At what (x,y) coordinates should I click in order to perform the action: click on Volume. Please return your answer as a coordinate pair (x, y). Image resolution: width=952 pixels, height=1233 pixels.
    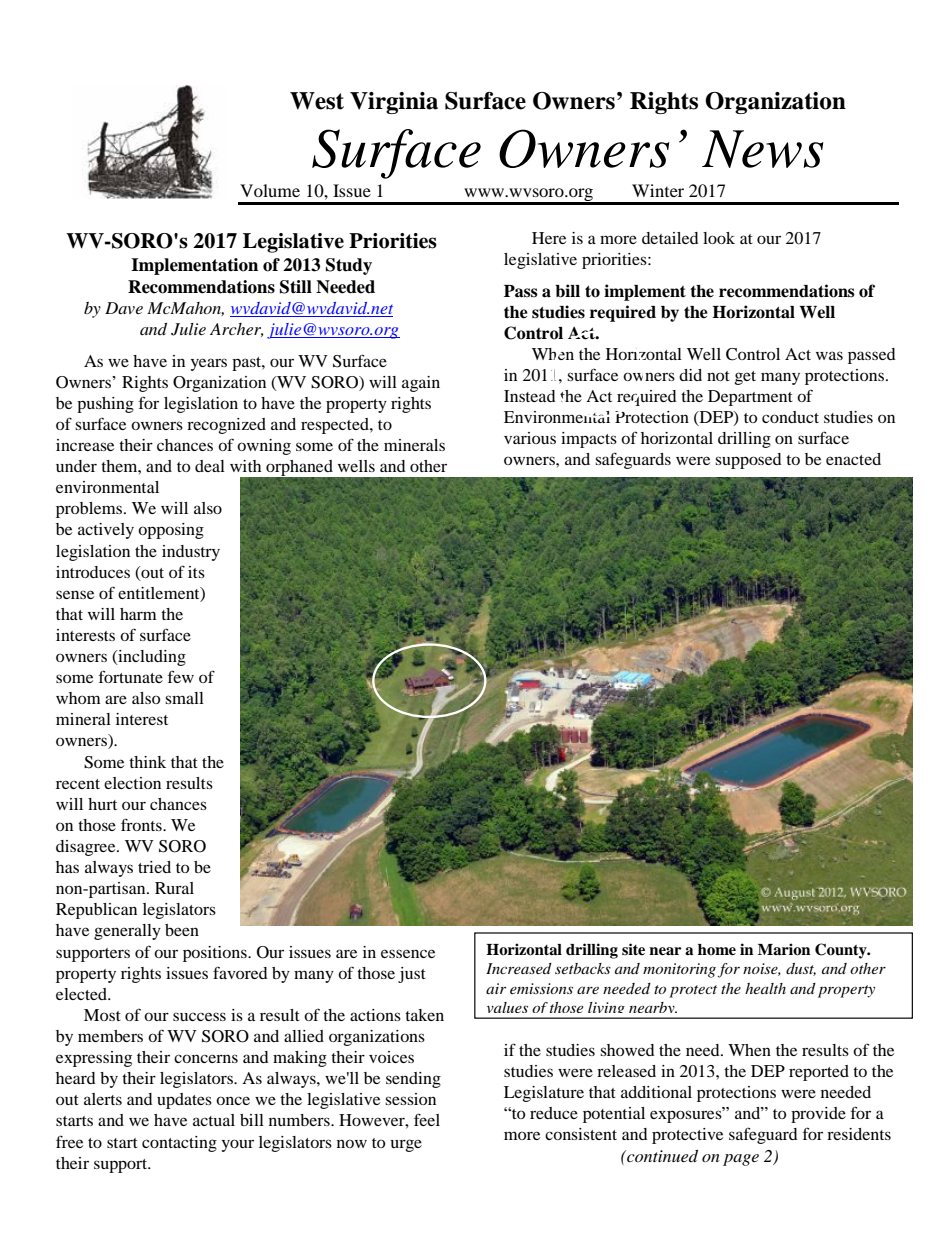
    Looking at the image, I should click on (270, 190).
